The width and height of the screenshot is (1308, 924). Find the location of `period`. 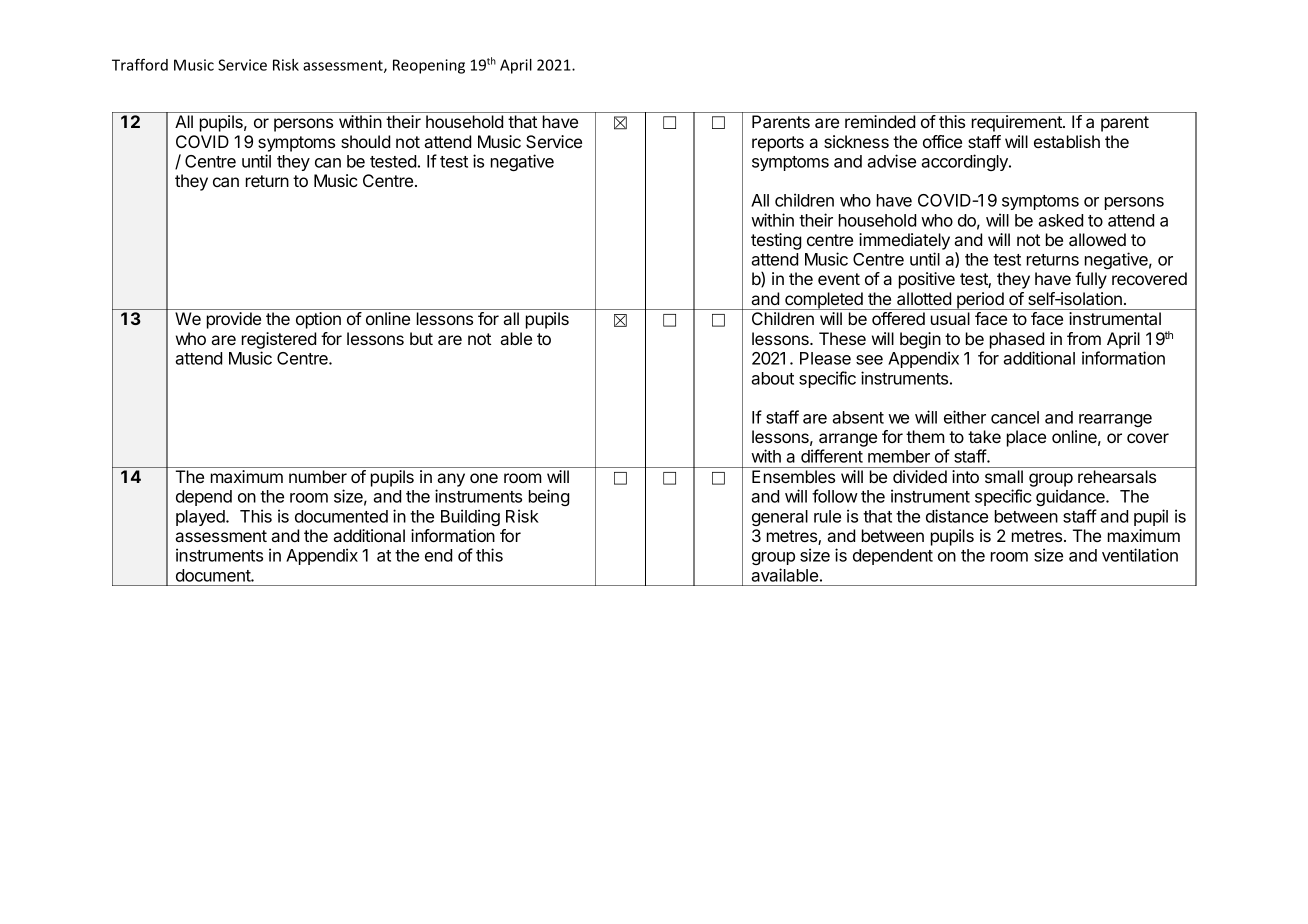

period is located at coordinates (980, 301).
